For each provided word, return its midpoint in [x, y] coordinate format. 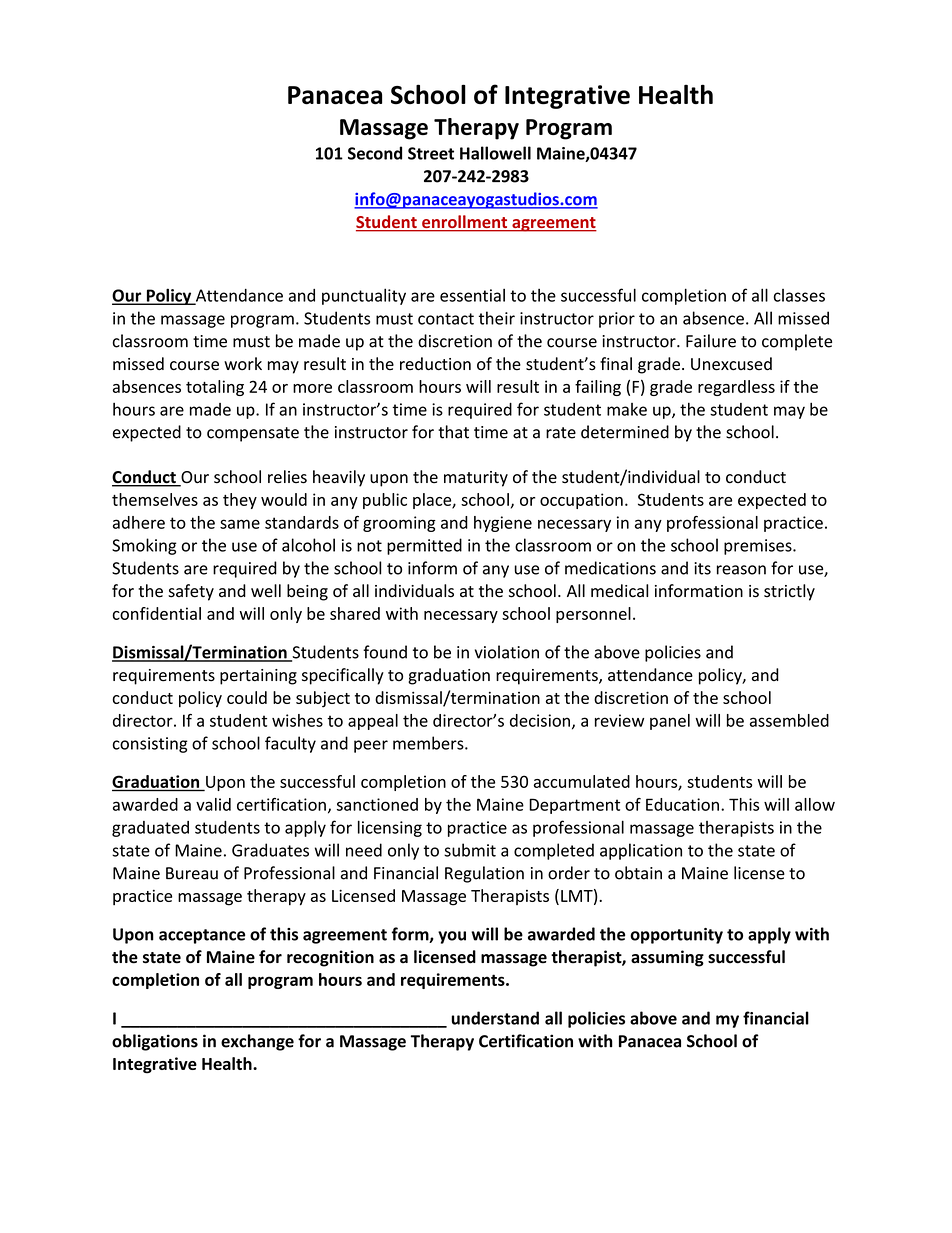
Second [375, 153]
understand [495, 1018]
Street [431, 153]
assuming [667, 958]
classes [799, 295]
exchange [257, 1042]
